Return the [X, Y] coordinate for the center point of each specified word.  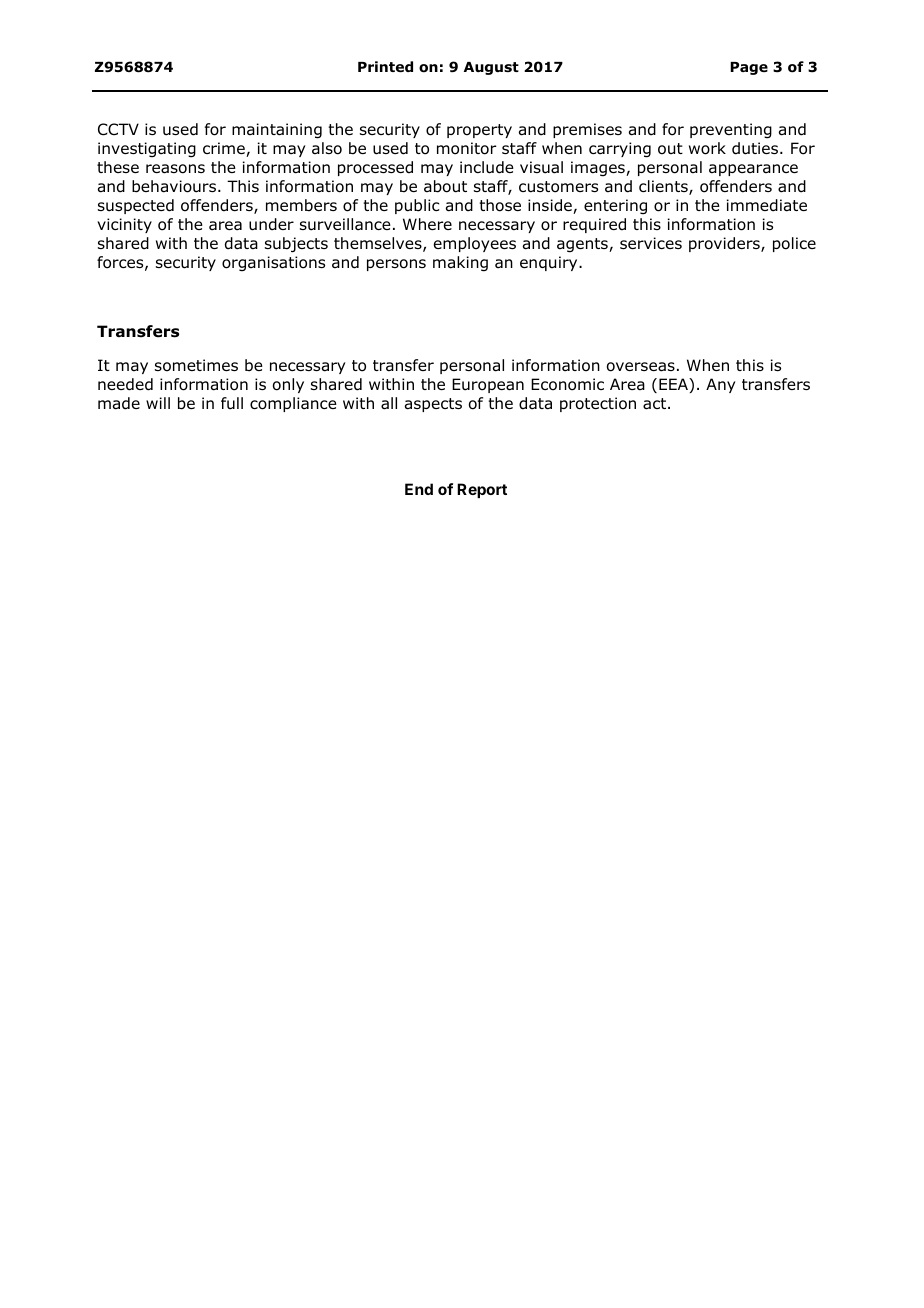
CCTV [118, 129]
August [491, 68]
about [445, 186]
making [460, 264]
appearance [753, 170]
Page [749, 68]
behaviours [175, 186]
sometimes [196, 365]
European [488, 385]
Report [482, 490]
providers [725, 244]
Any [720, 385]
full [232, 403]
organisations [273, 263]
